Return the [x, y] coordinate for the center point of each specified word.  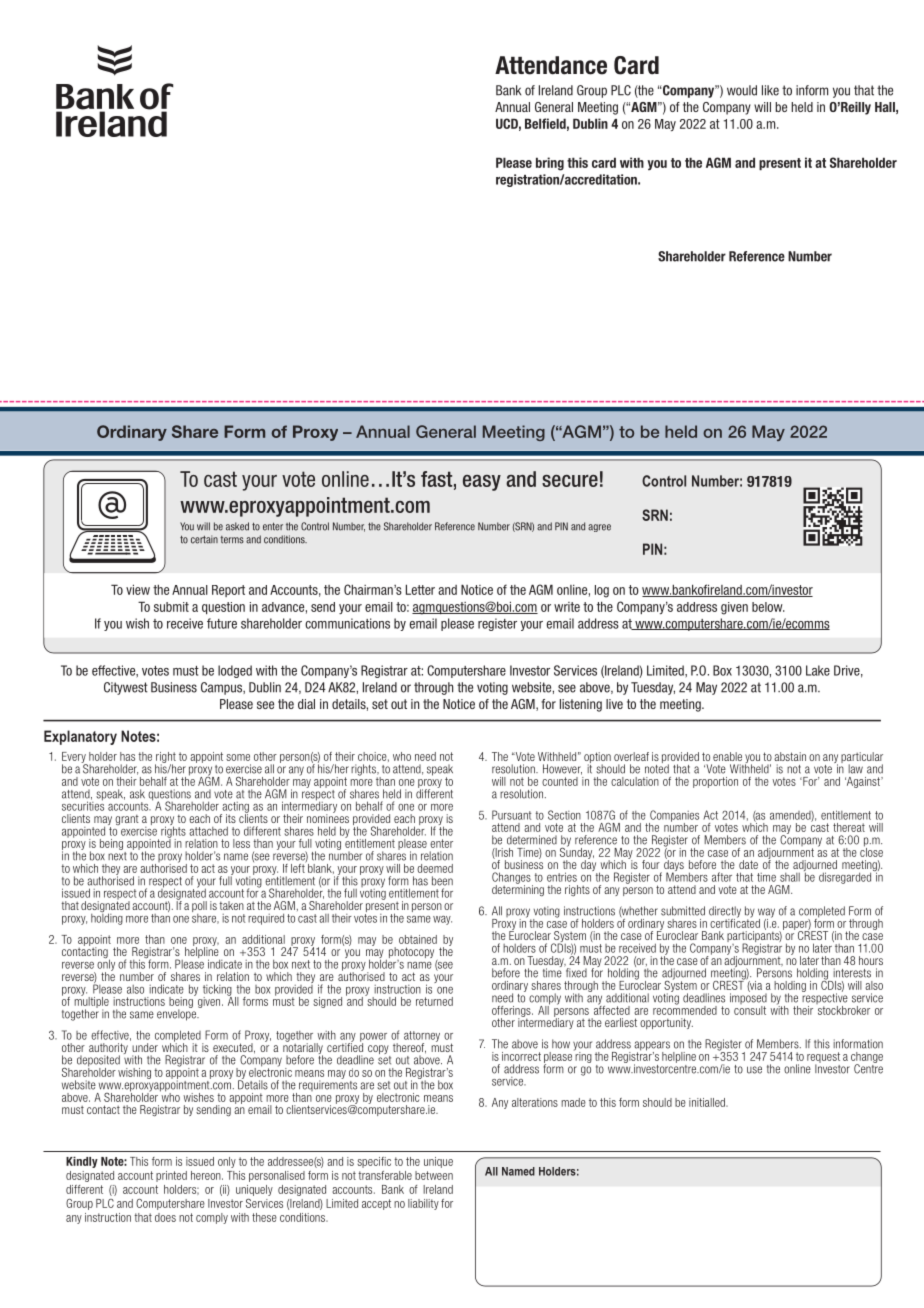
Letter [420, 589]
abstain [790, 756]
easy [482, 483]
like [770, 90]
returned [434, 1001]
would [742, 90]
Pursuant [511, 815]
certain [204, 539]
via [754, 985]
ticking [217, 991]
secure [570, 481]
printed [171, 1176]
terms [232, 540]
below [768, 607]
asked [237, 526]
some [238, 757]
